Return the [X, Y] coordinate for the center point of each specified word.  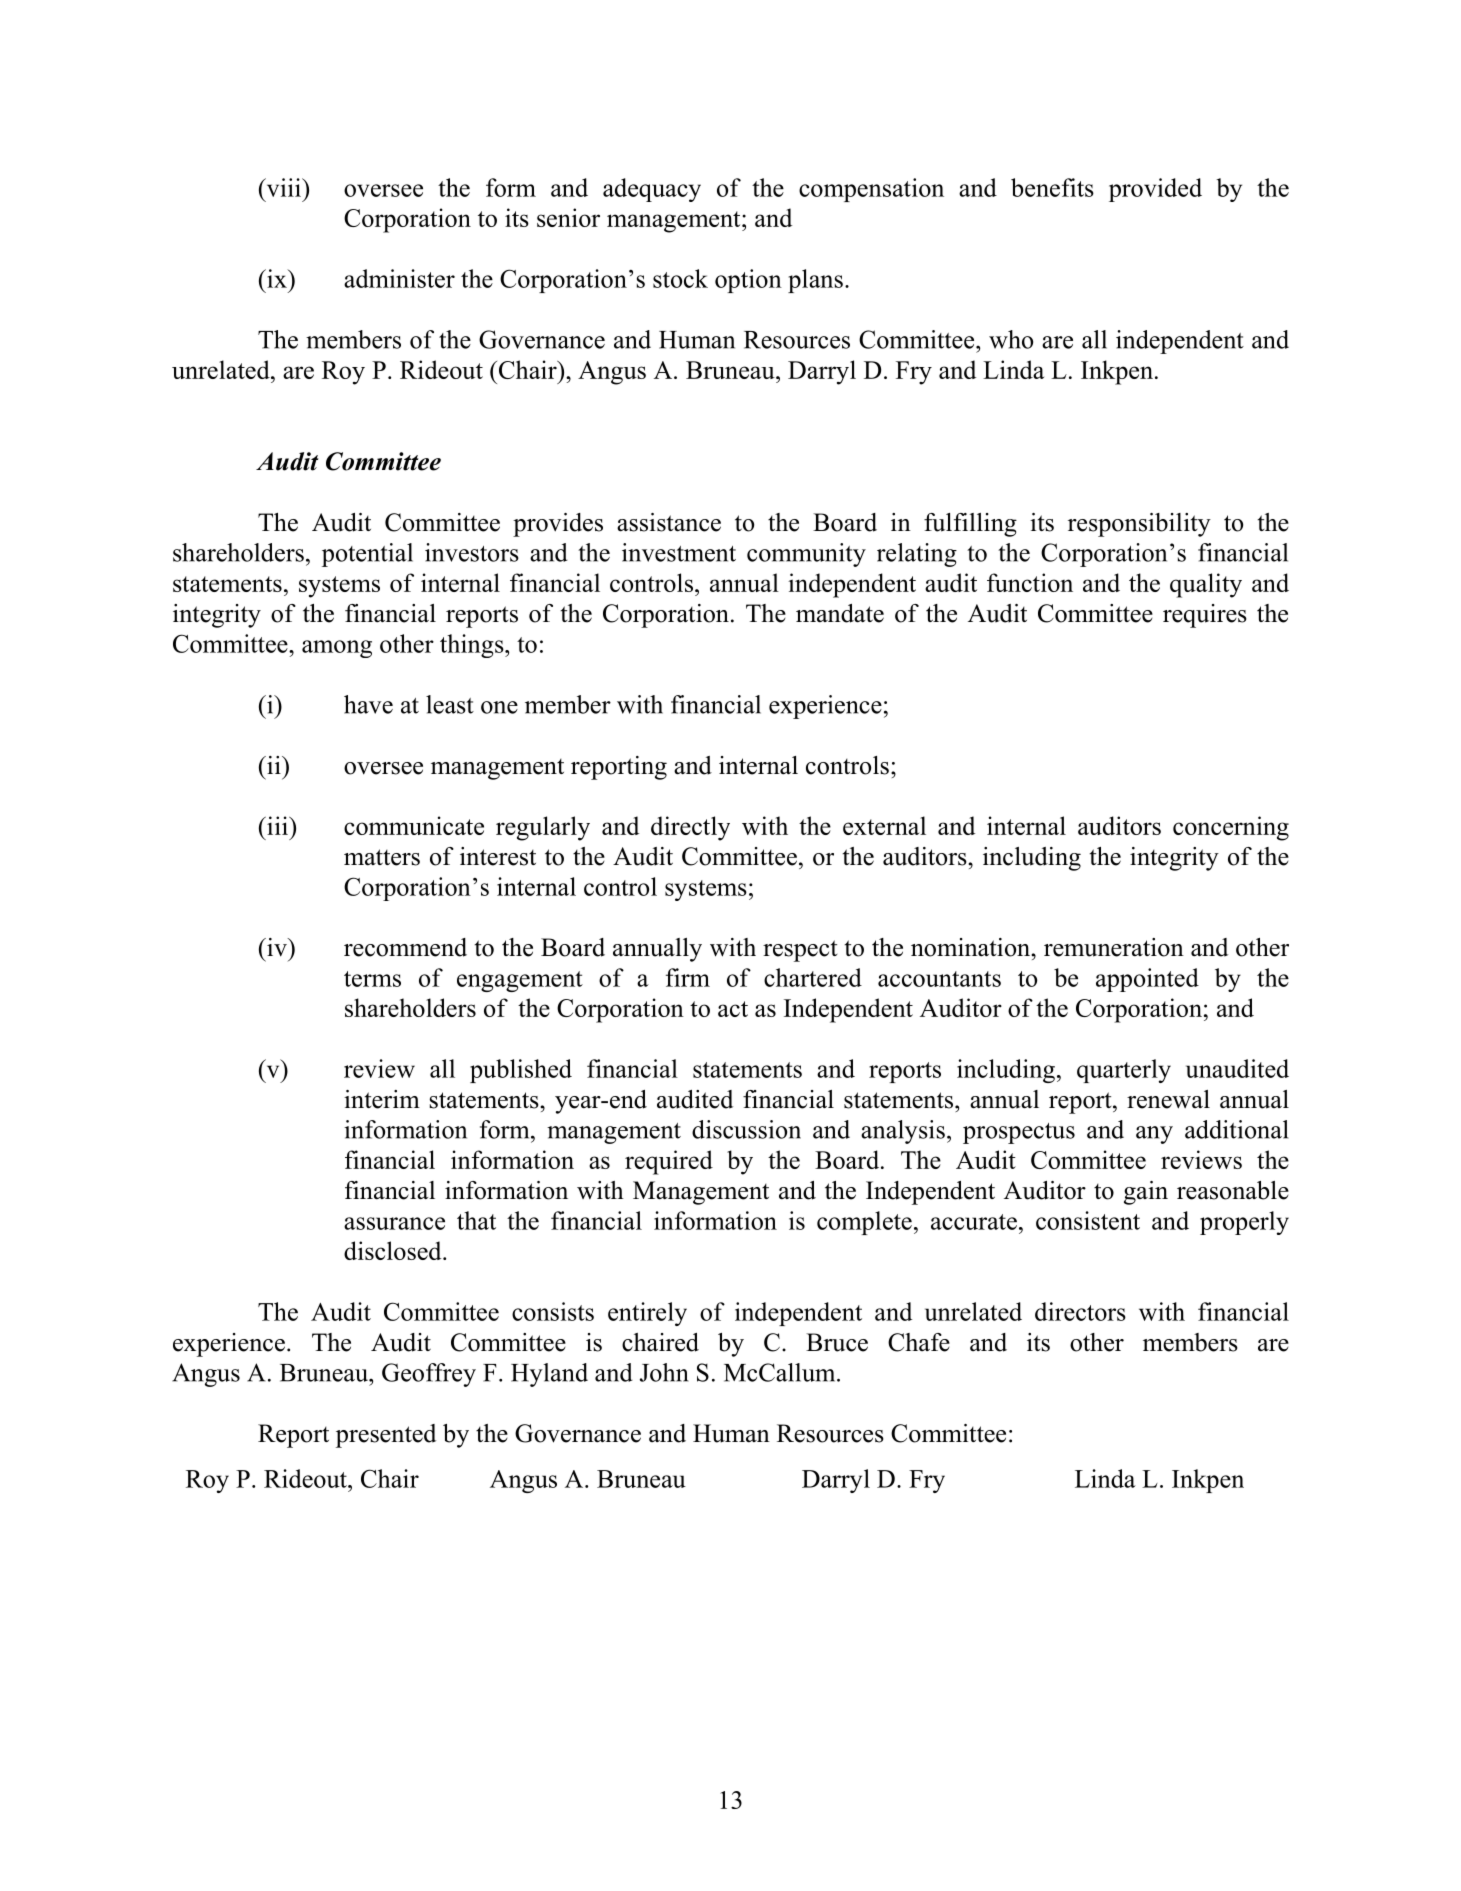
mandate [840, 613]
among [337, 649]
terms [372, 979]
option [748, 281]
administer [399, 278]
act [733, 1009]
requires [1205, 616]
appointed [1147, 980]
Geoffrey [429, 1375]
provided [1155, 190]
